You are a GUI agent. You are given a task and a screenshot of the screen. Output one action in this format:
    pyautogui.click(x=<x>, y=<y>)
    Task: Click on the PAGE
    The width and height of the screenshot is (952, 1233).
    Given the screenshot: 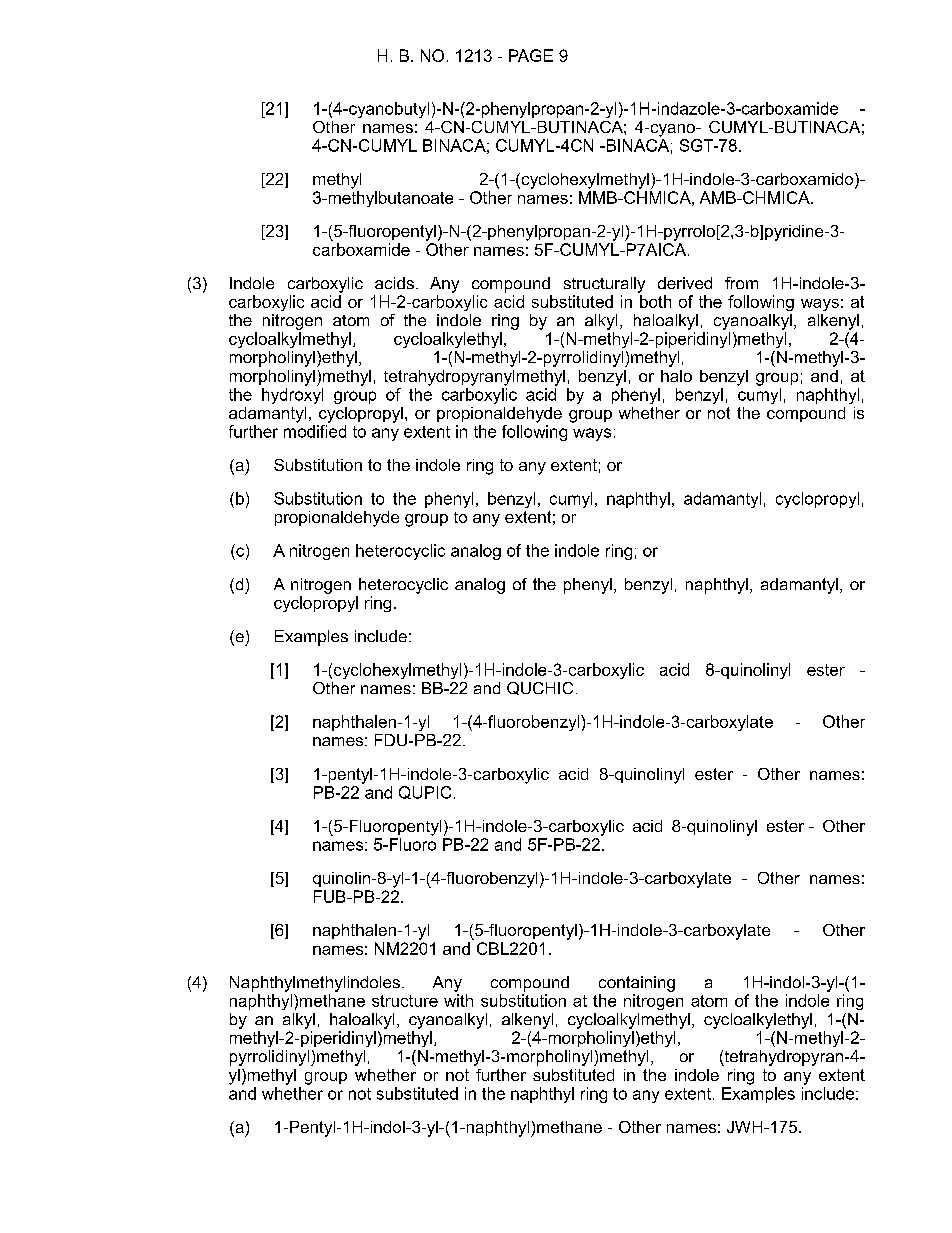 What is the action you would take?
    pyautogui.click(x=531, y=55)
